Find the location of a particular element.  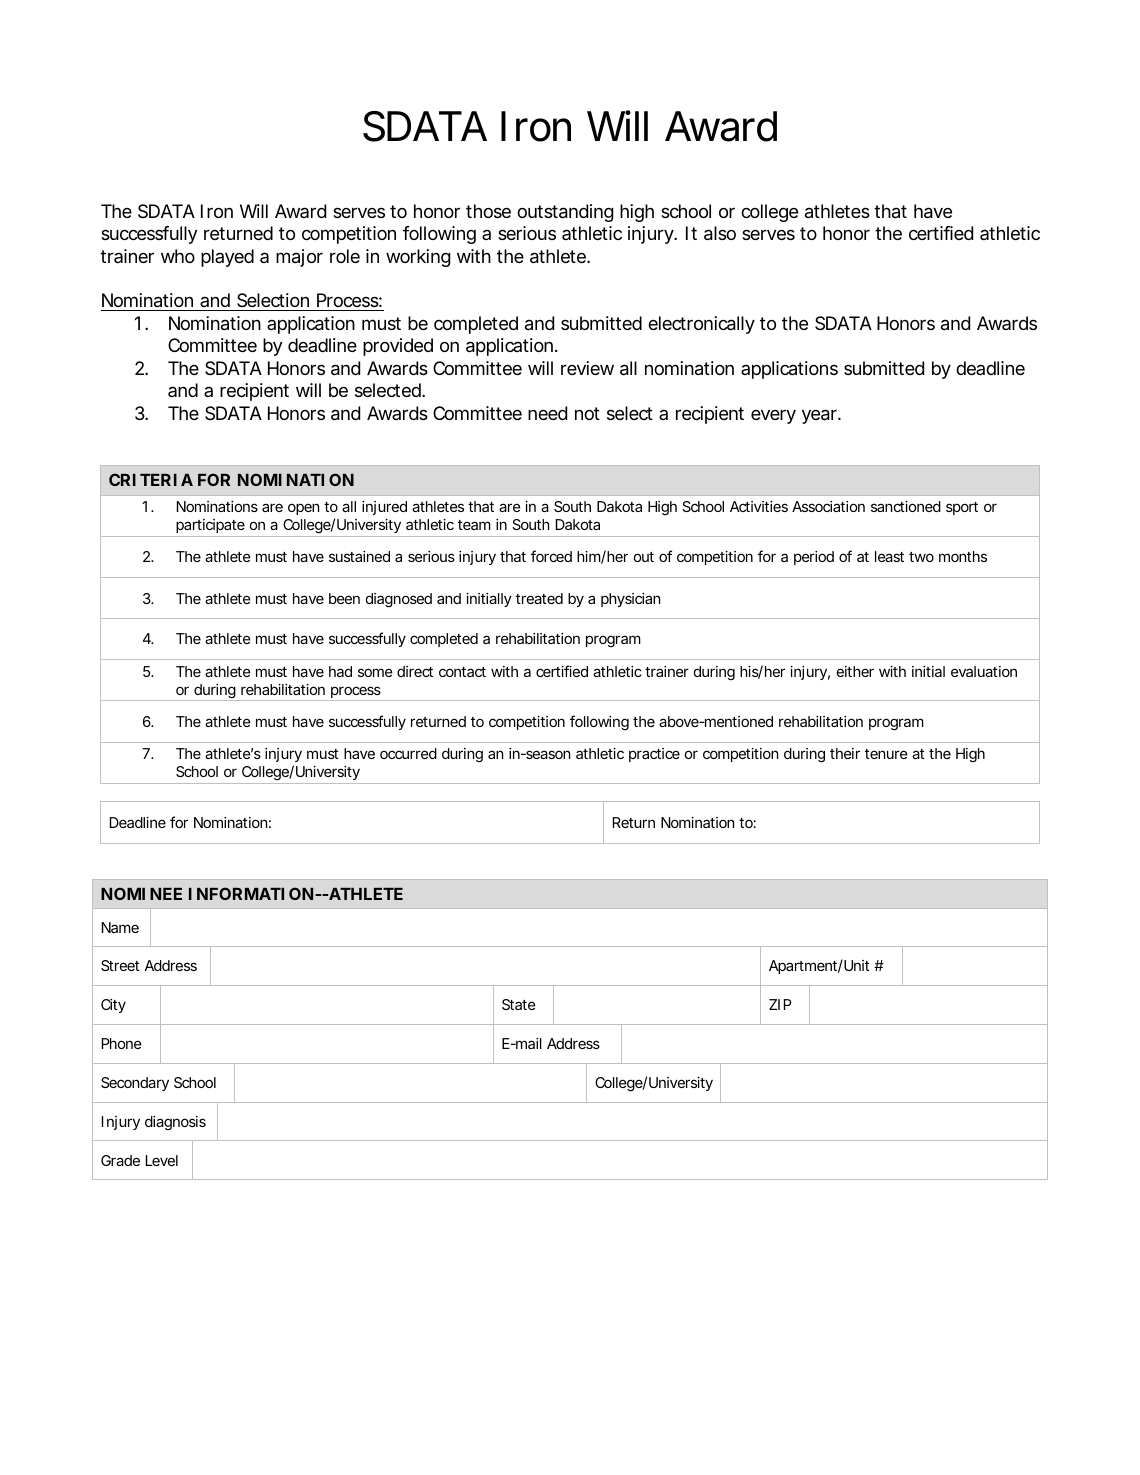

diagnosis is located at coordinates (175, 1123).
